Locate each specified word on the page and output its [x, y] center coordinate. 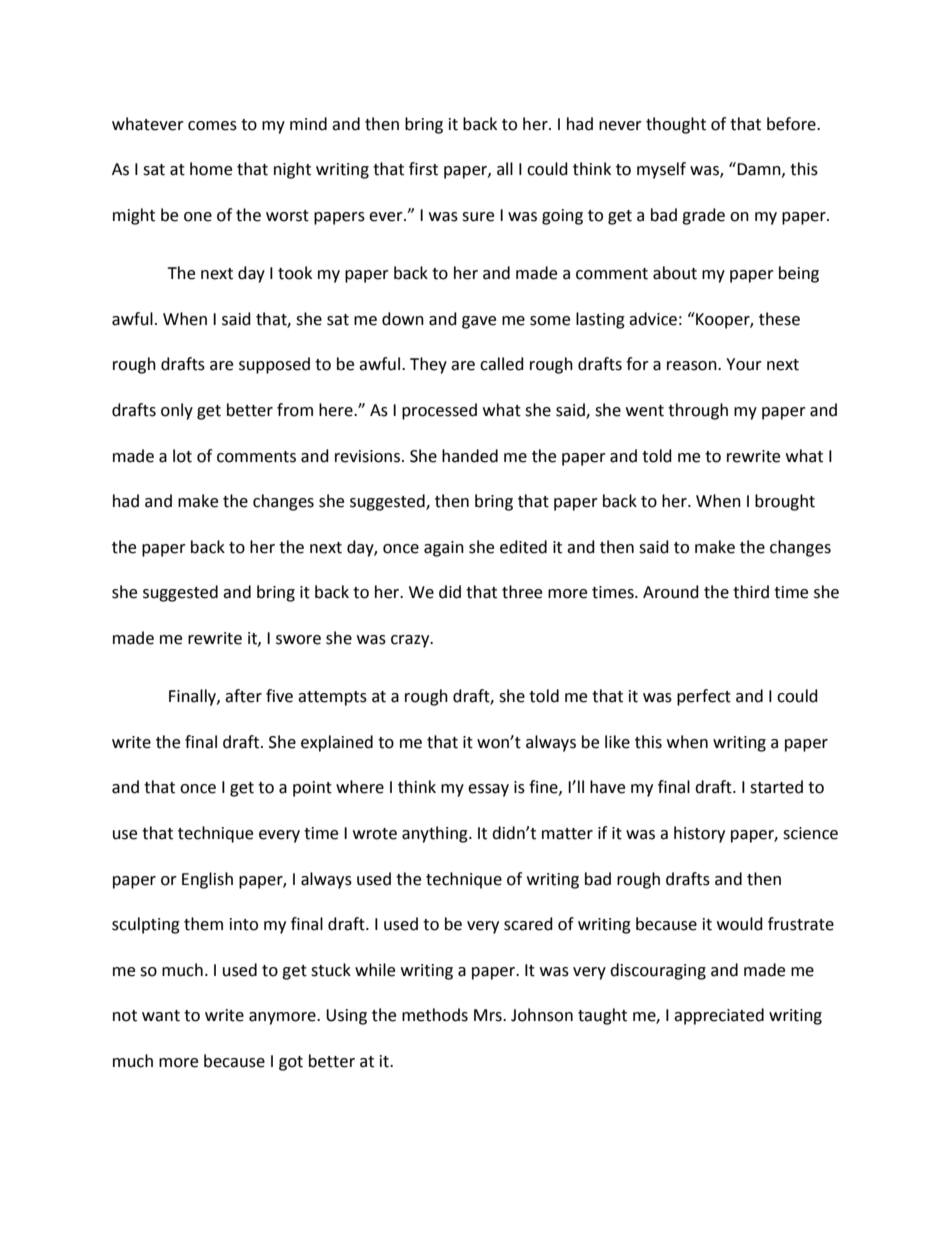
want [161, 1016]
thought [676, 125]
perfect [704, 697]
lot [182, 456]
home [211, 169]
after [243, 696]
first [423, 169]
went [645, 411]
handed [470, 456]
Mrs [489, 1015]
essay [488, 790]
